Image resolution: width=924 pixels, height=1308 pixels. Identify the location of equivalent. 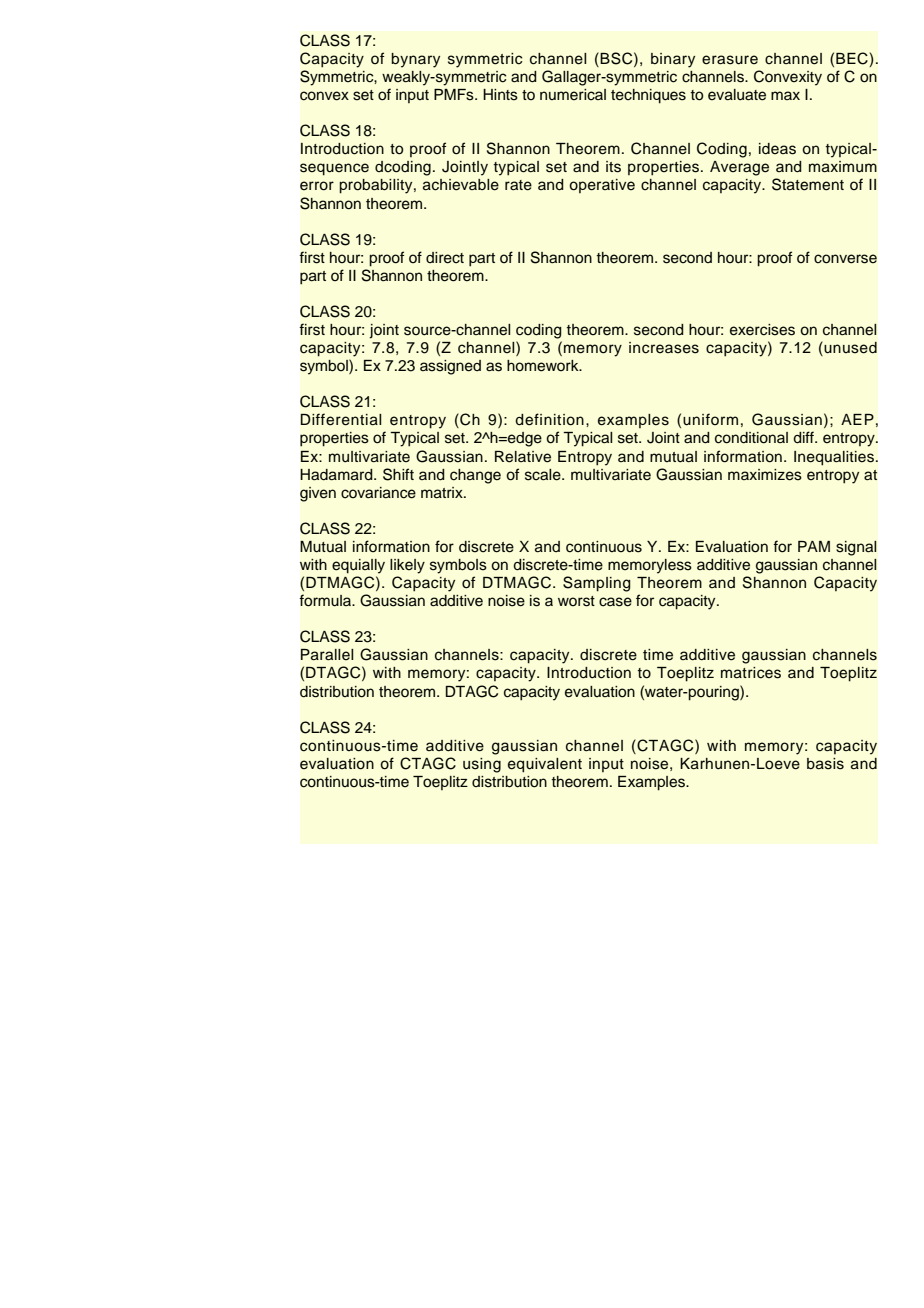
(545, 765).
